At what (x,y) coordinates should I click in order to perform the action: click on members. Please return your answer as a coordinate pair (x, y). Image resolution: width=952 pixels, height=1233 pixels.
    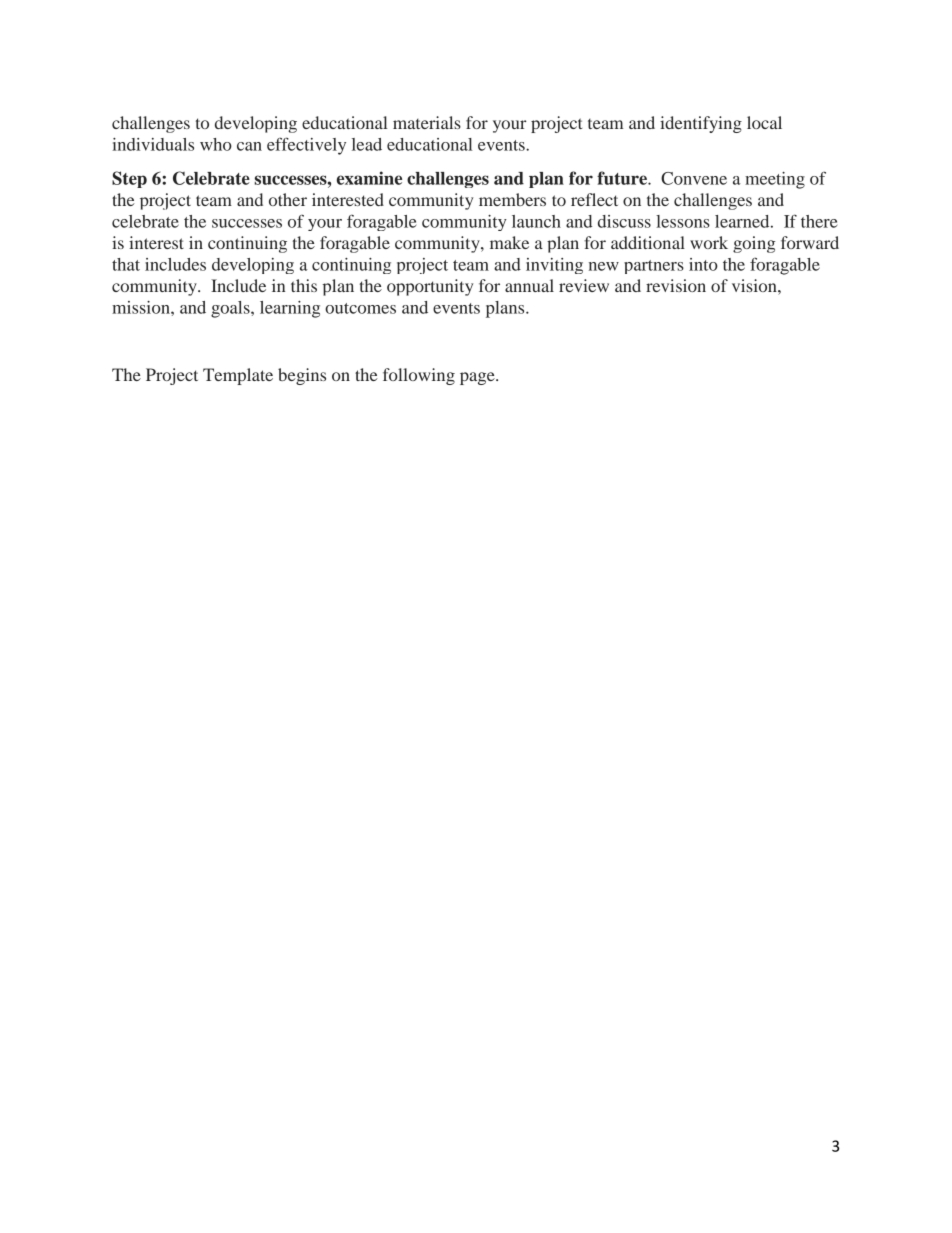
    Looking at the image, I should click on (512, 199).
